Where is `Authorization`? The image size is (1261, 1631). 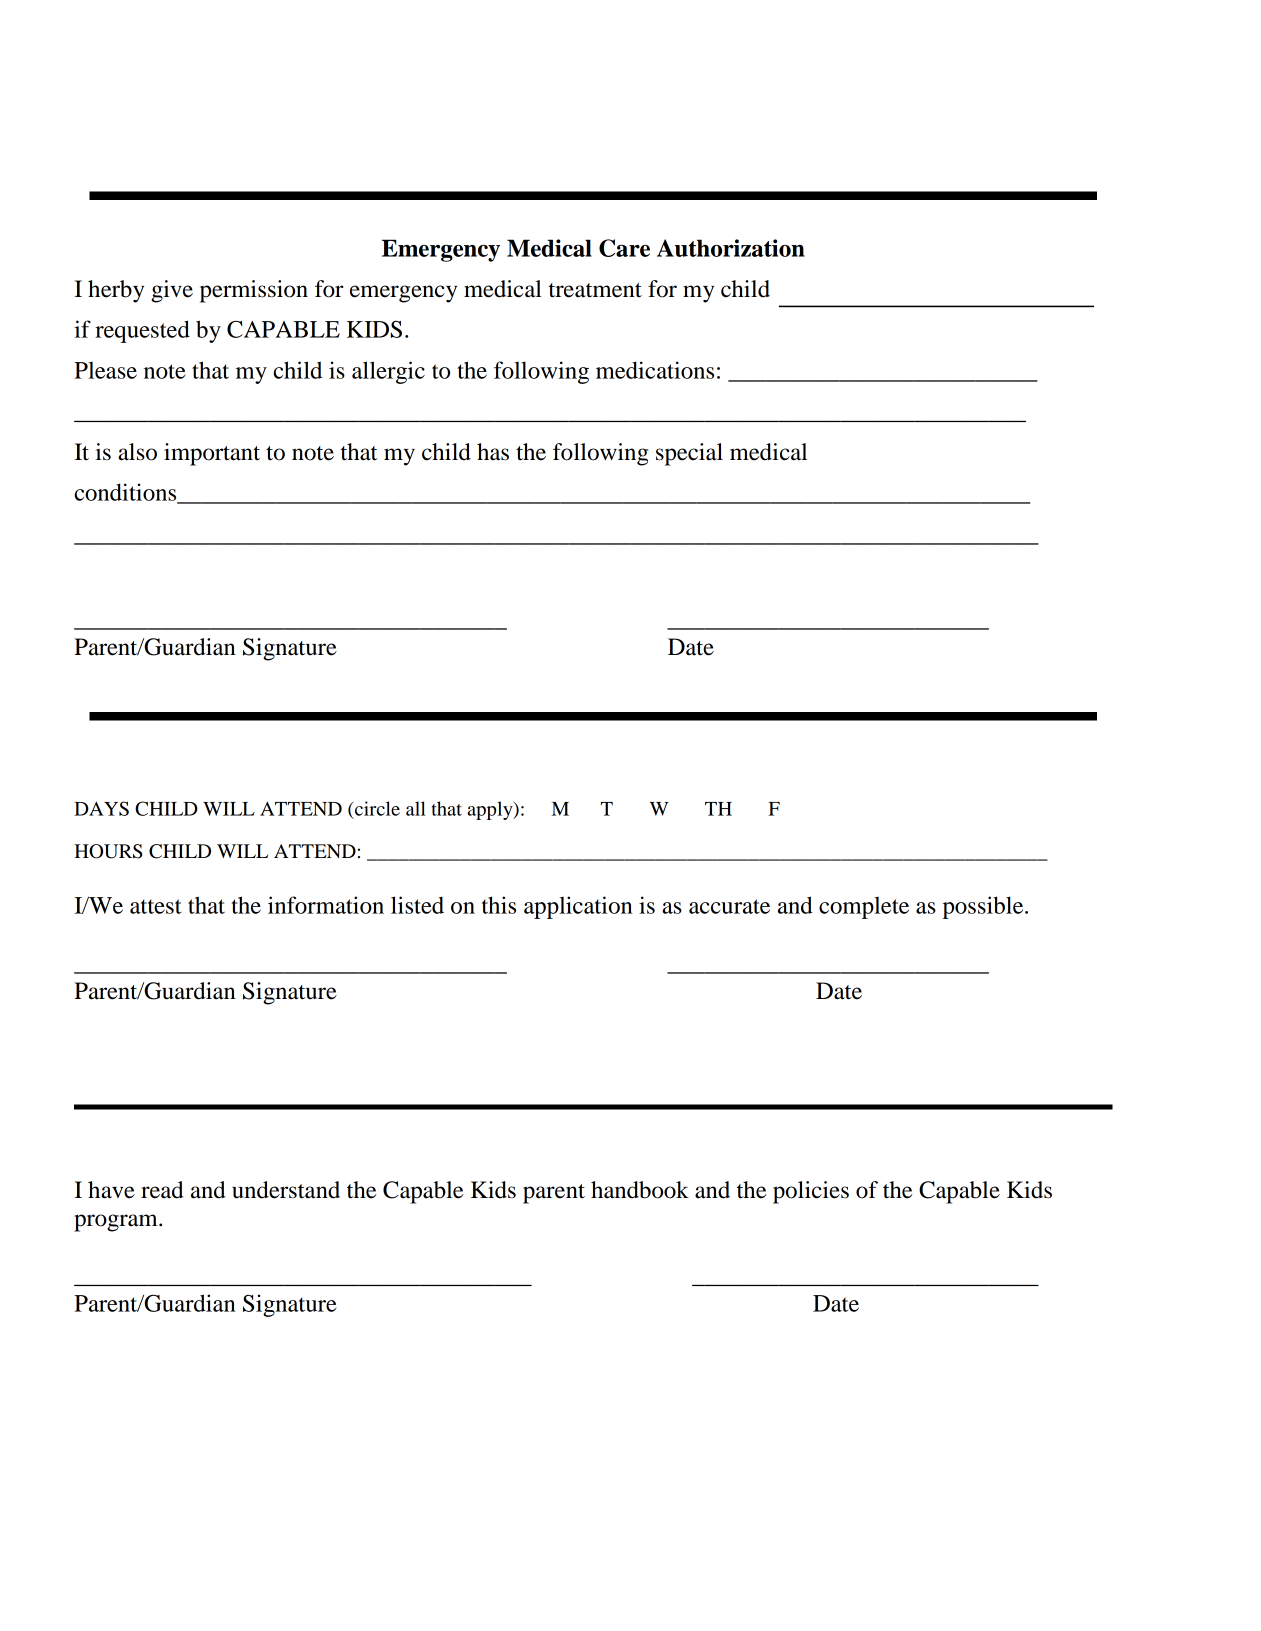 Authorization is located at coordinates (731, 248).
